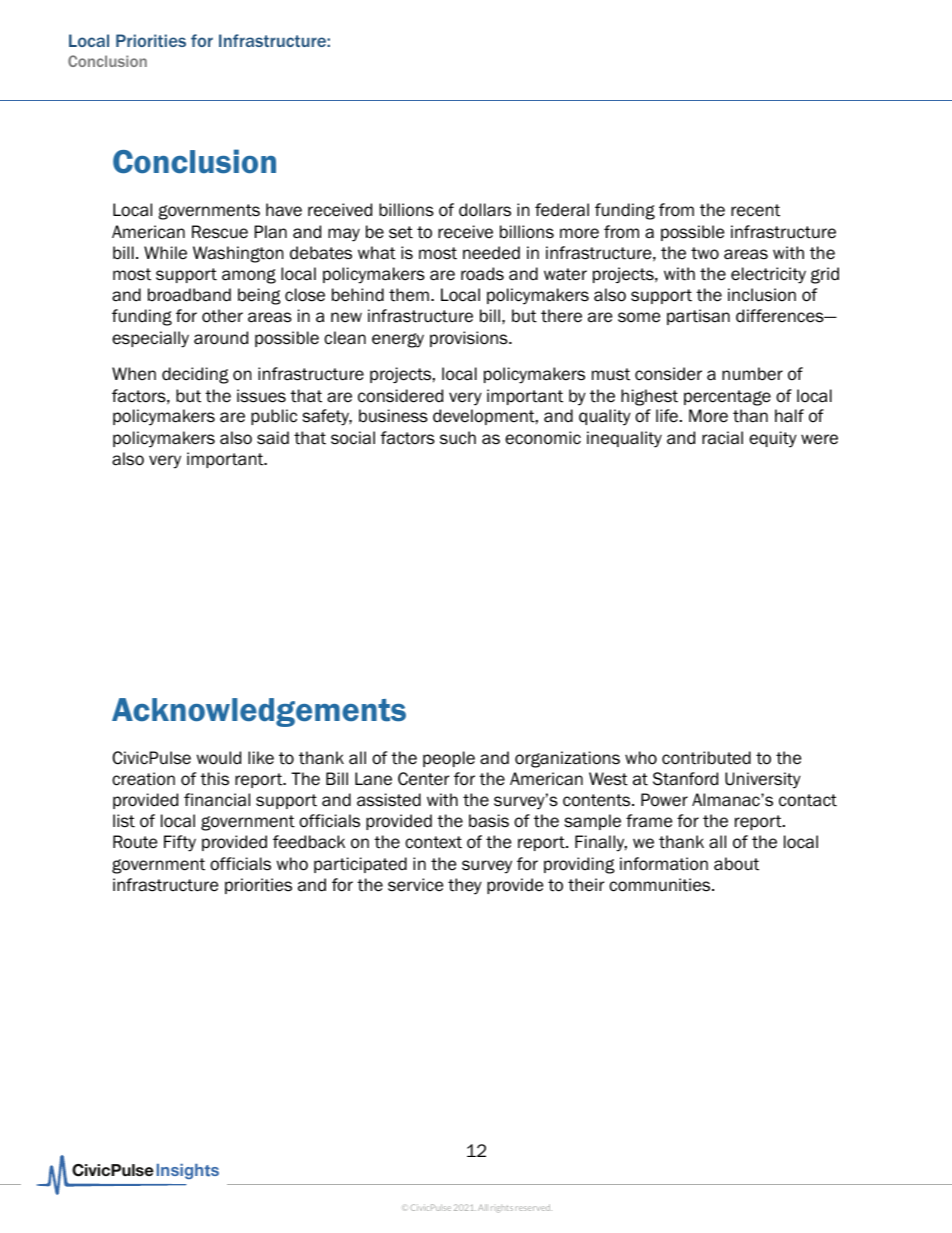  What do you see at coordinates (706, 758) in the screenshot?
I see `contributed` at bounding box center [706, 758].
